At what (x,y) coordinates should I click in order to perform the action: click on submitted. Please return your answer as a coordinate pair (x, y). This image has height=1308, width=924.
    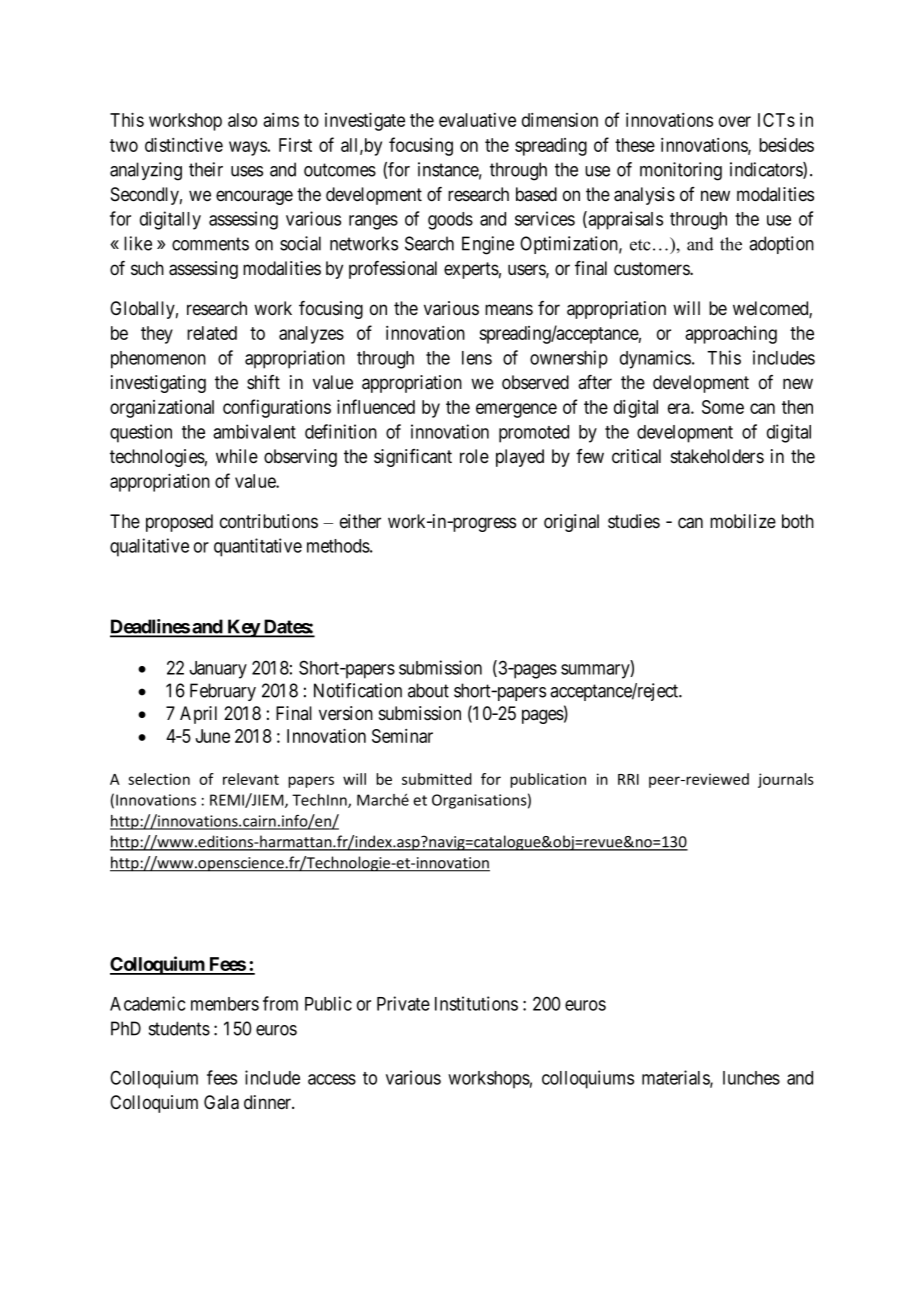
    Looking at the image, I should click on (437, 779).
